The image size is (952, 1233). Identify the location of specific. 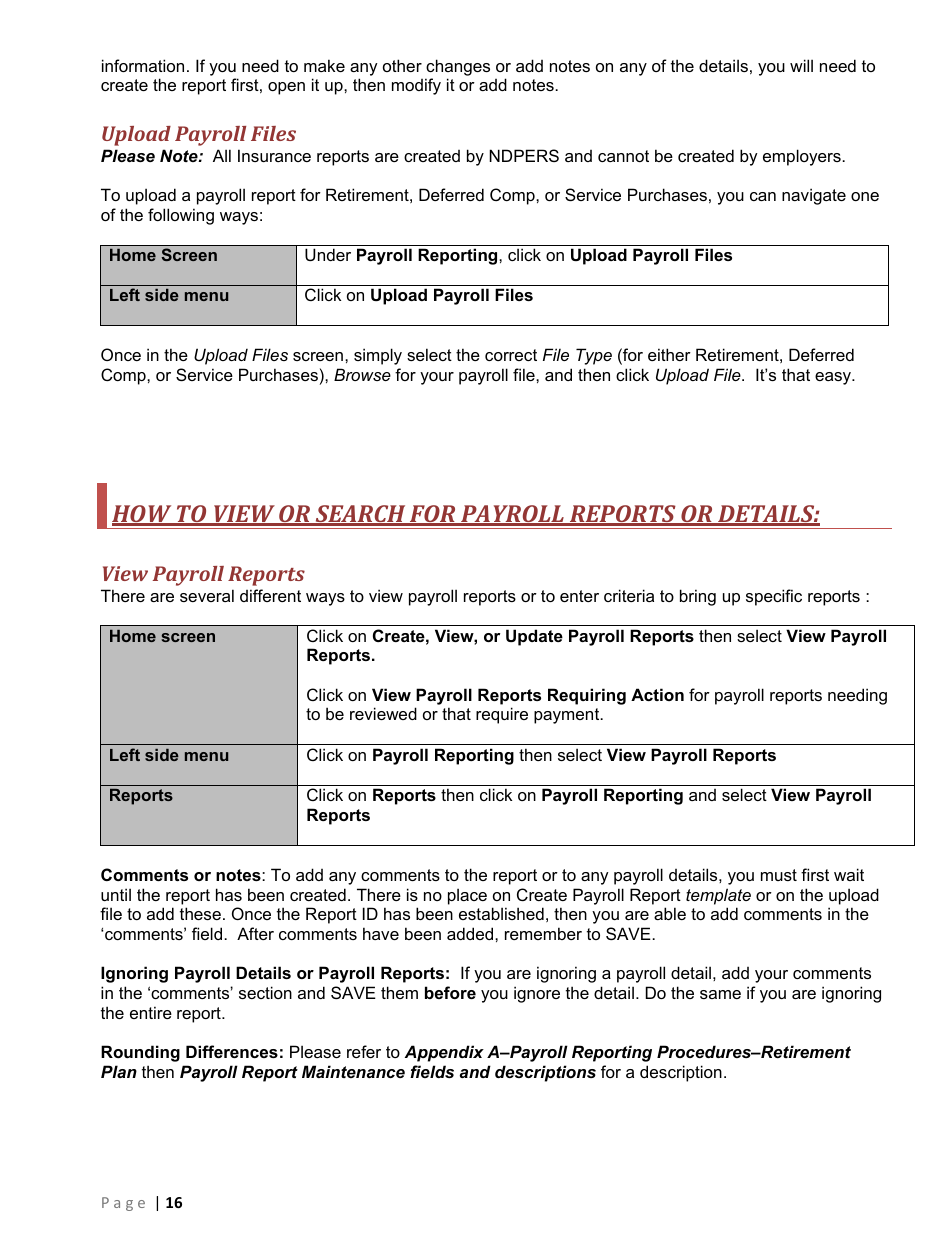
(774, 597).
